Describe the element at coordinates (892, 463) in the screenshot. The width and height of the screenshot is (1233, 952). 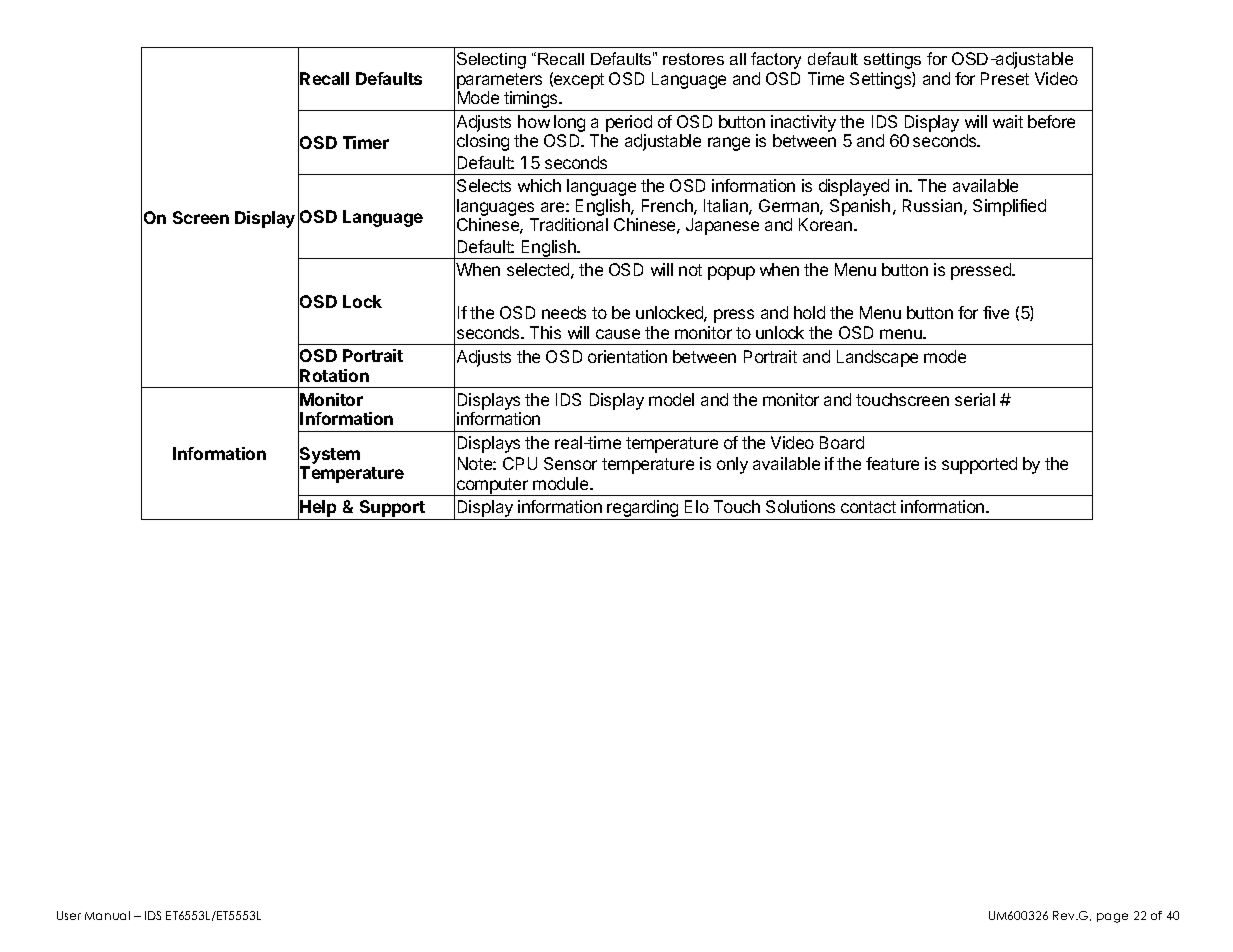
I see `feature` at that location.
